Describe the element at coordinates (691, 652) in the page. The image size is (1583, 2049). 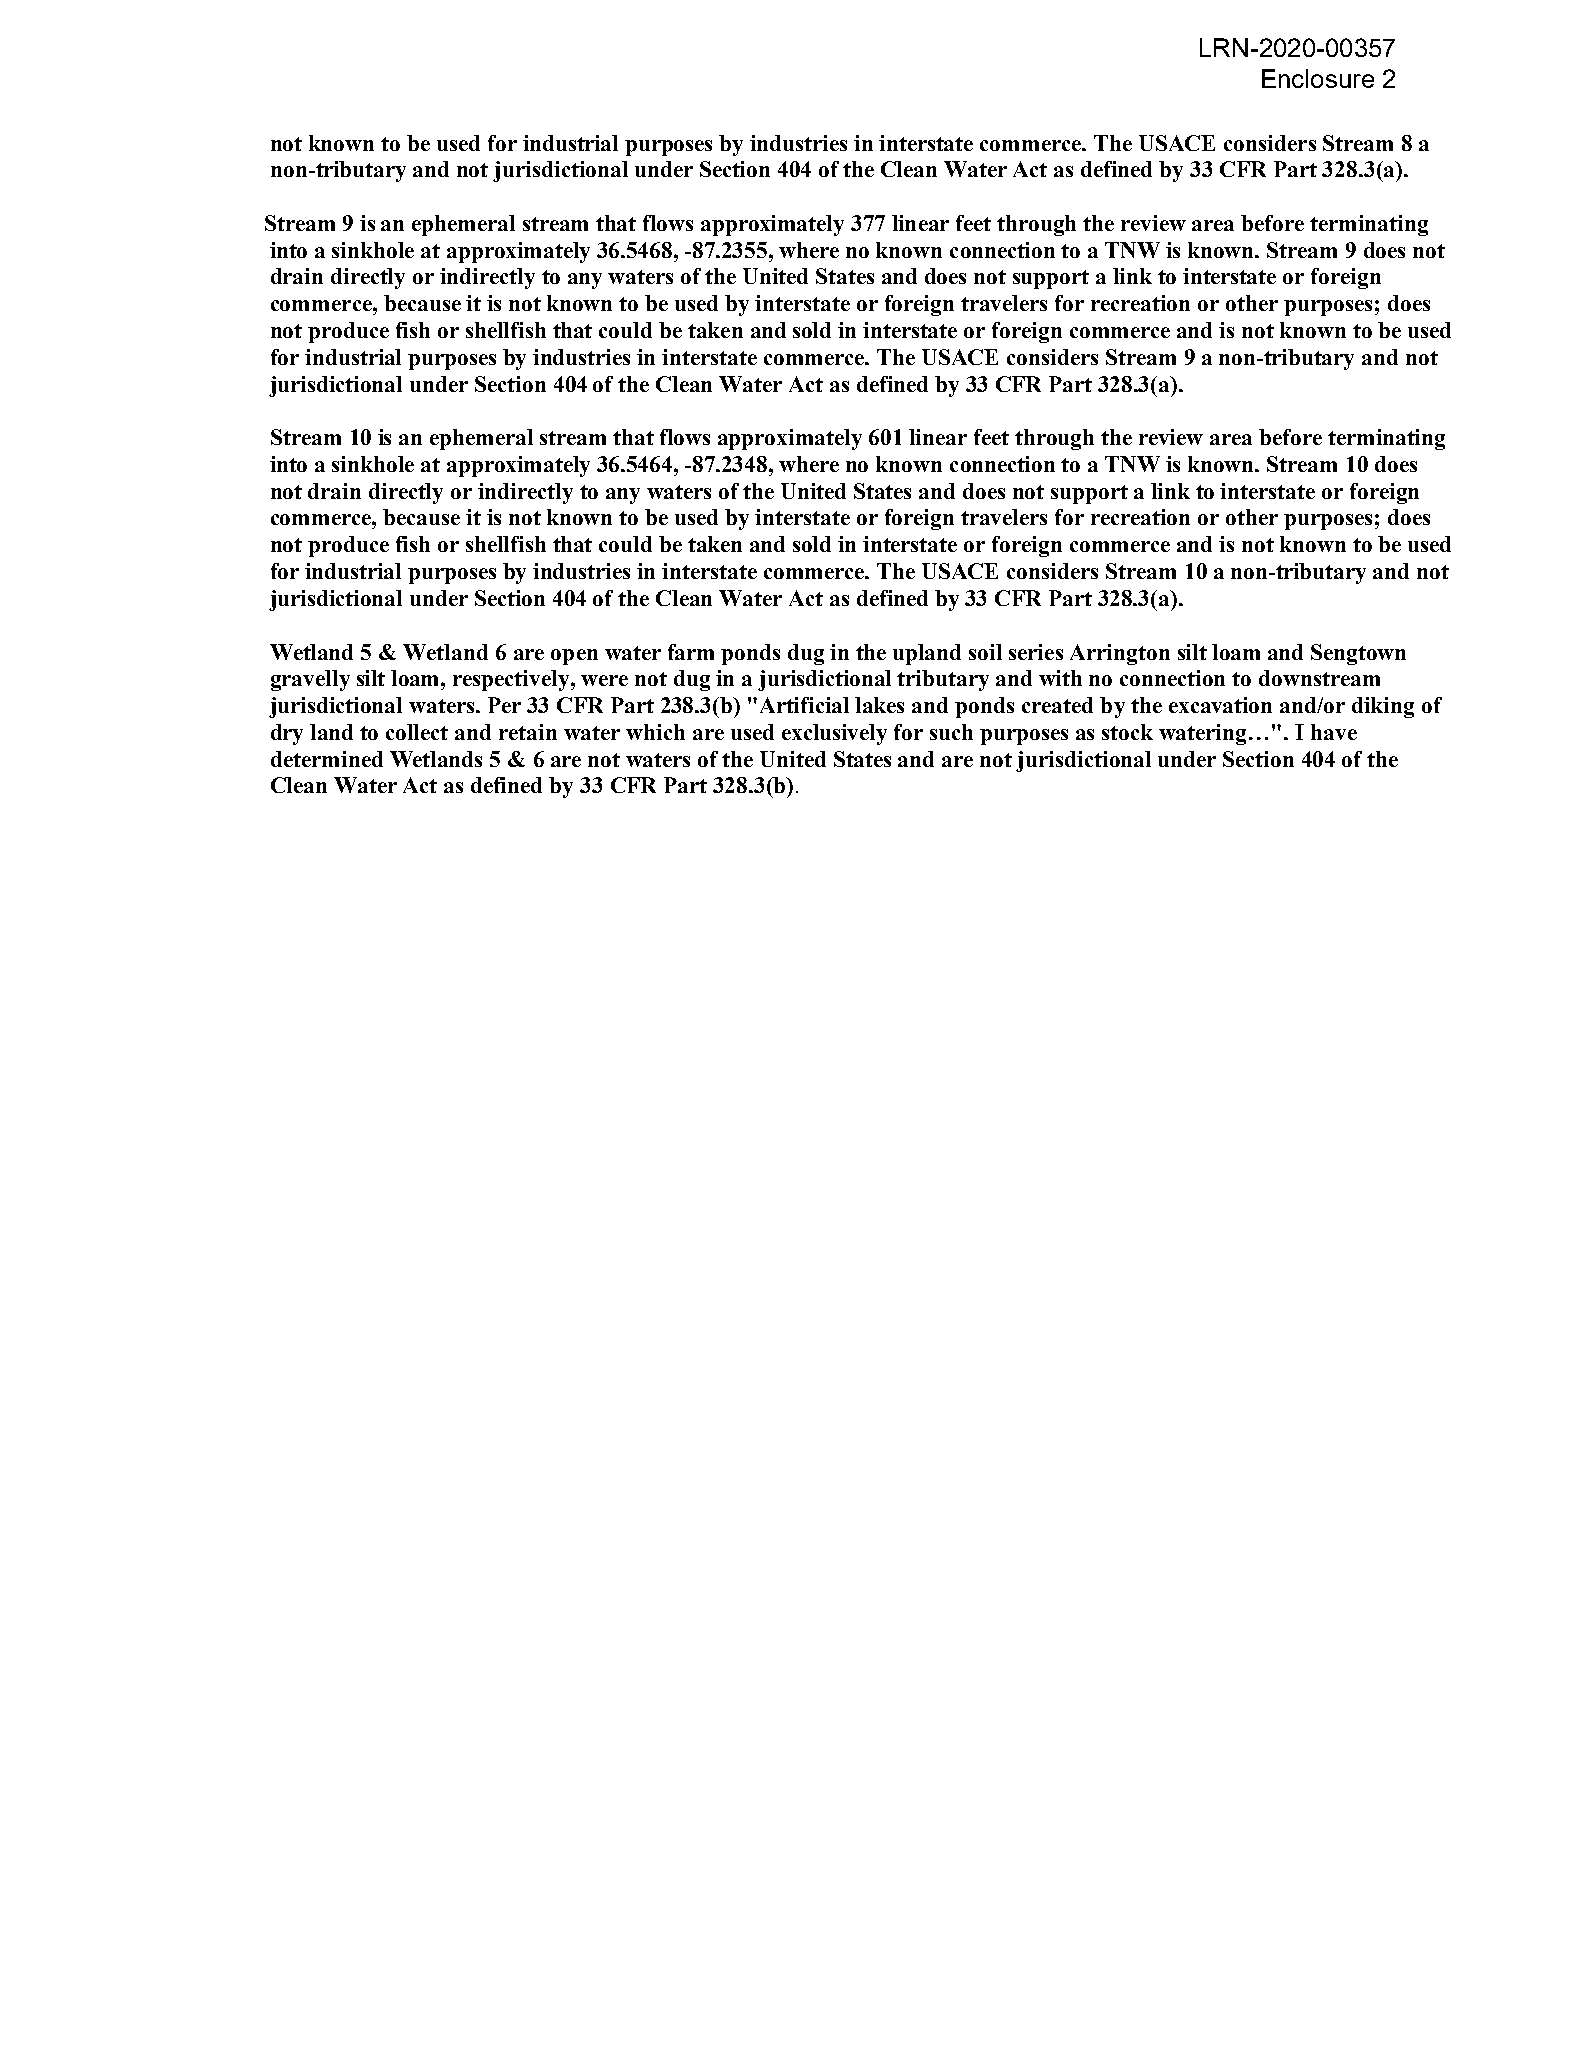
I see `farm` at that location.
